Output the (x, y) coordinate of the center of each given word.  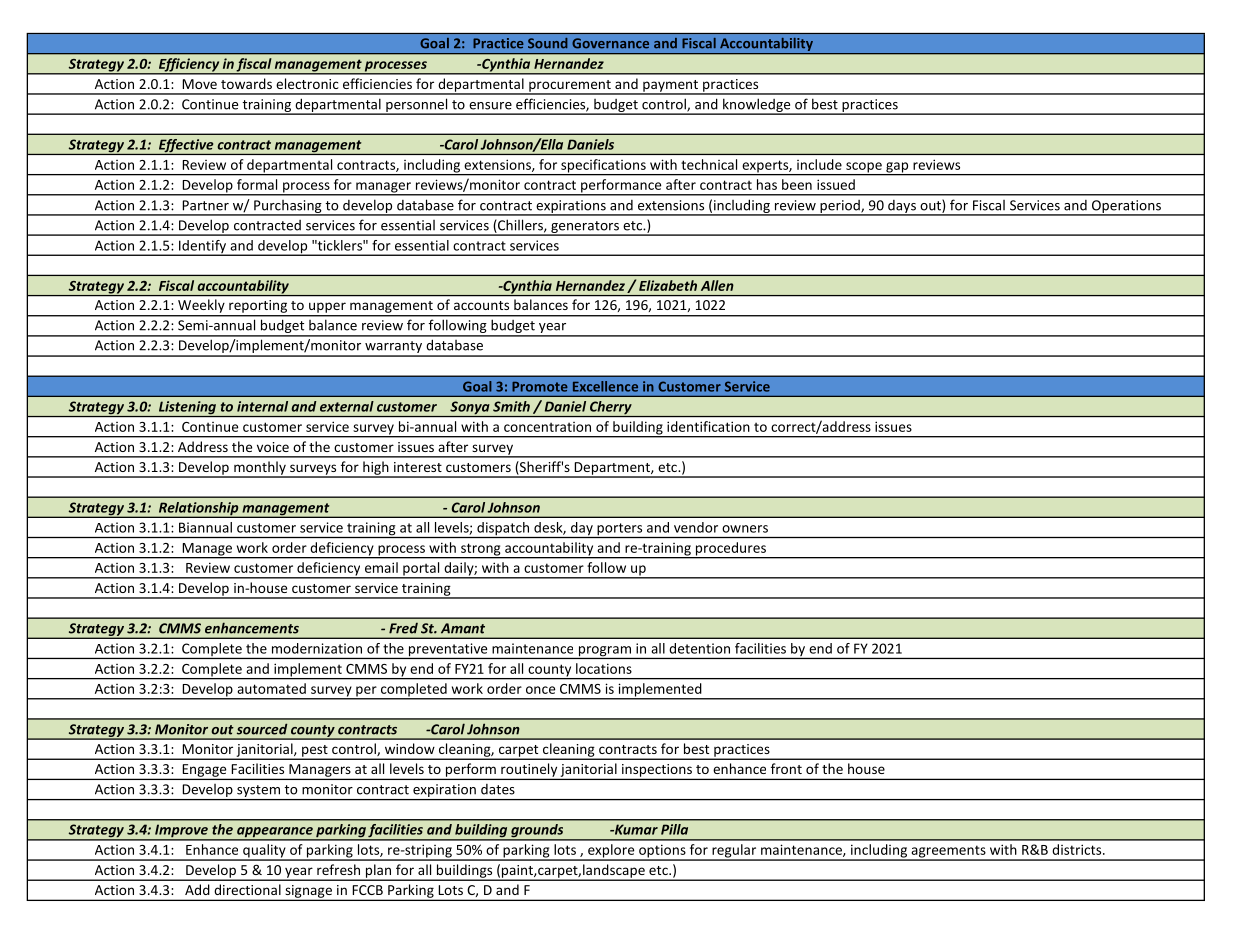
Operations (1126, 207)
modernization (317, 648)
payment (670, 87)
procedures (731, 550)
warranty (394, 348)
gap (897, 168)
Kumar (635, 829)
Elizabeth (668, 285)
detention (699, 648)
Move (199, 84)
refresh (338, 869)
